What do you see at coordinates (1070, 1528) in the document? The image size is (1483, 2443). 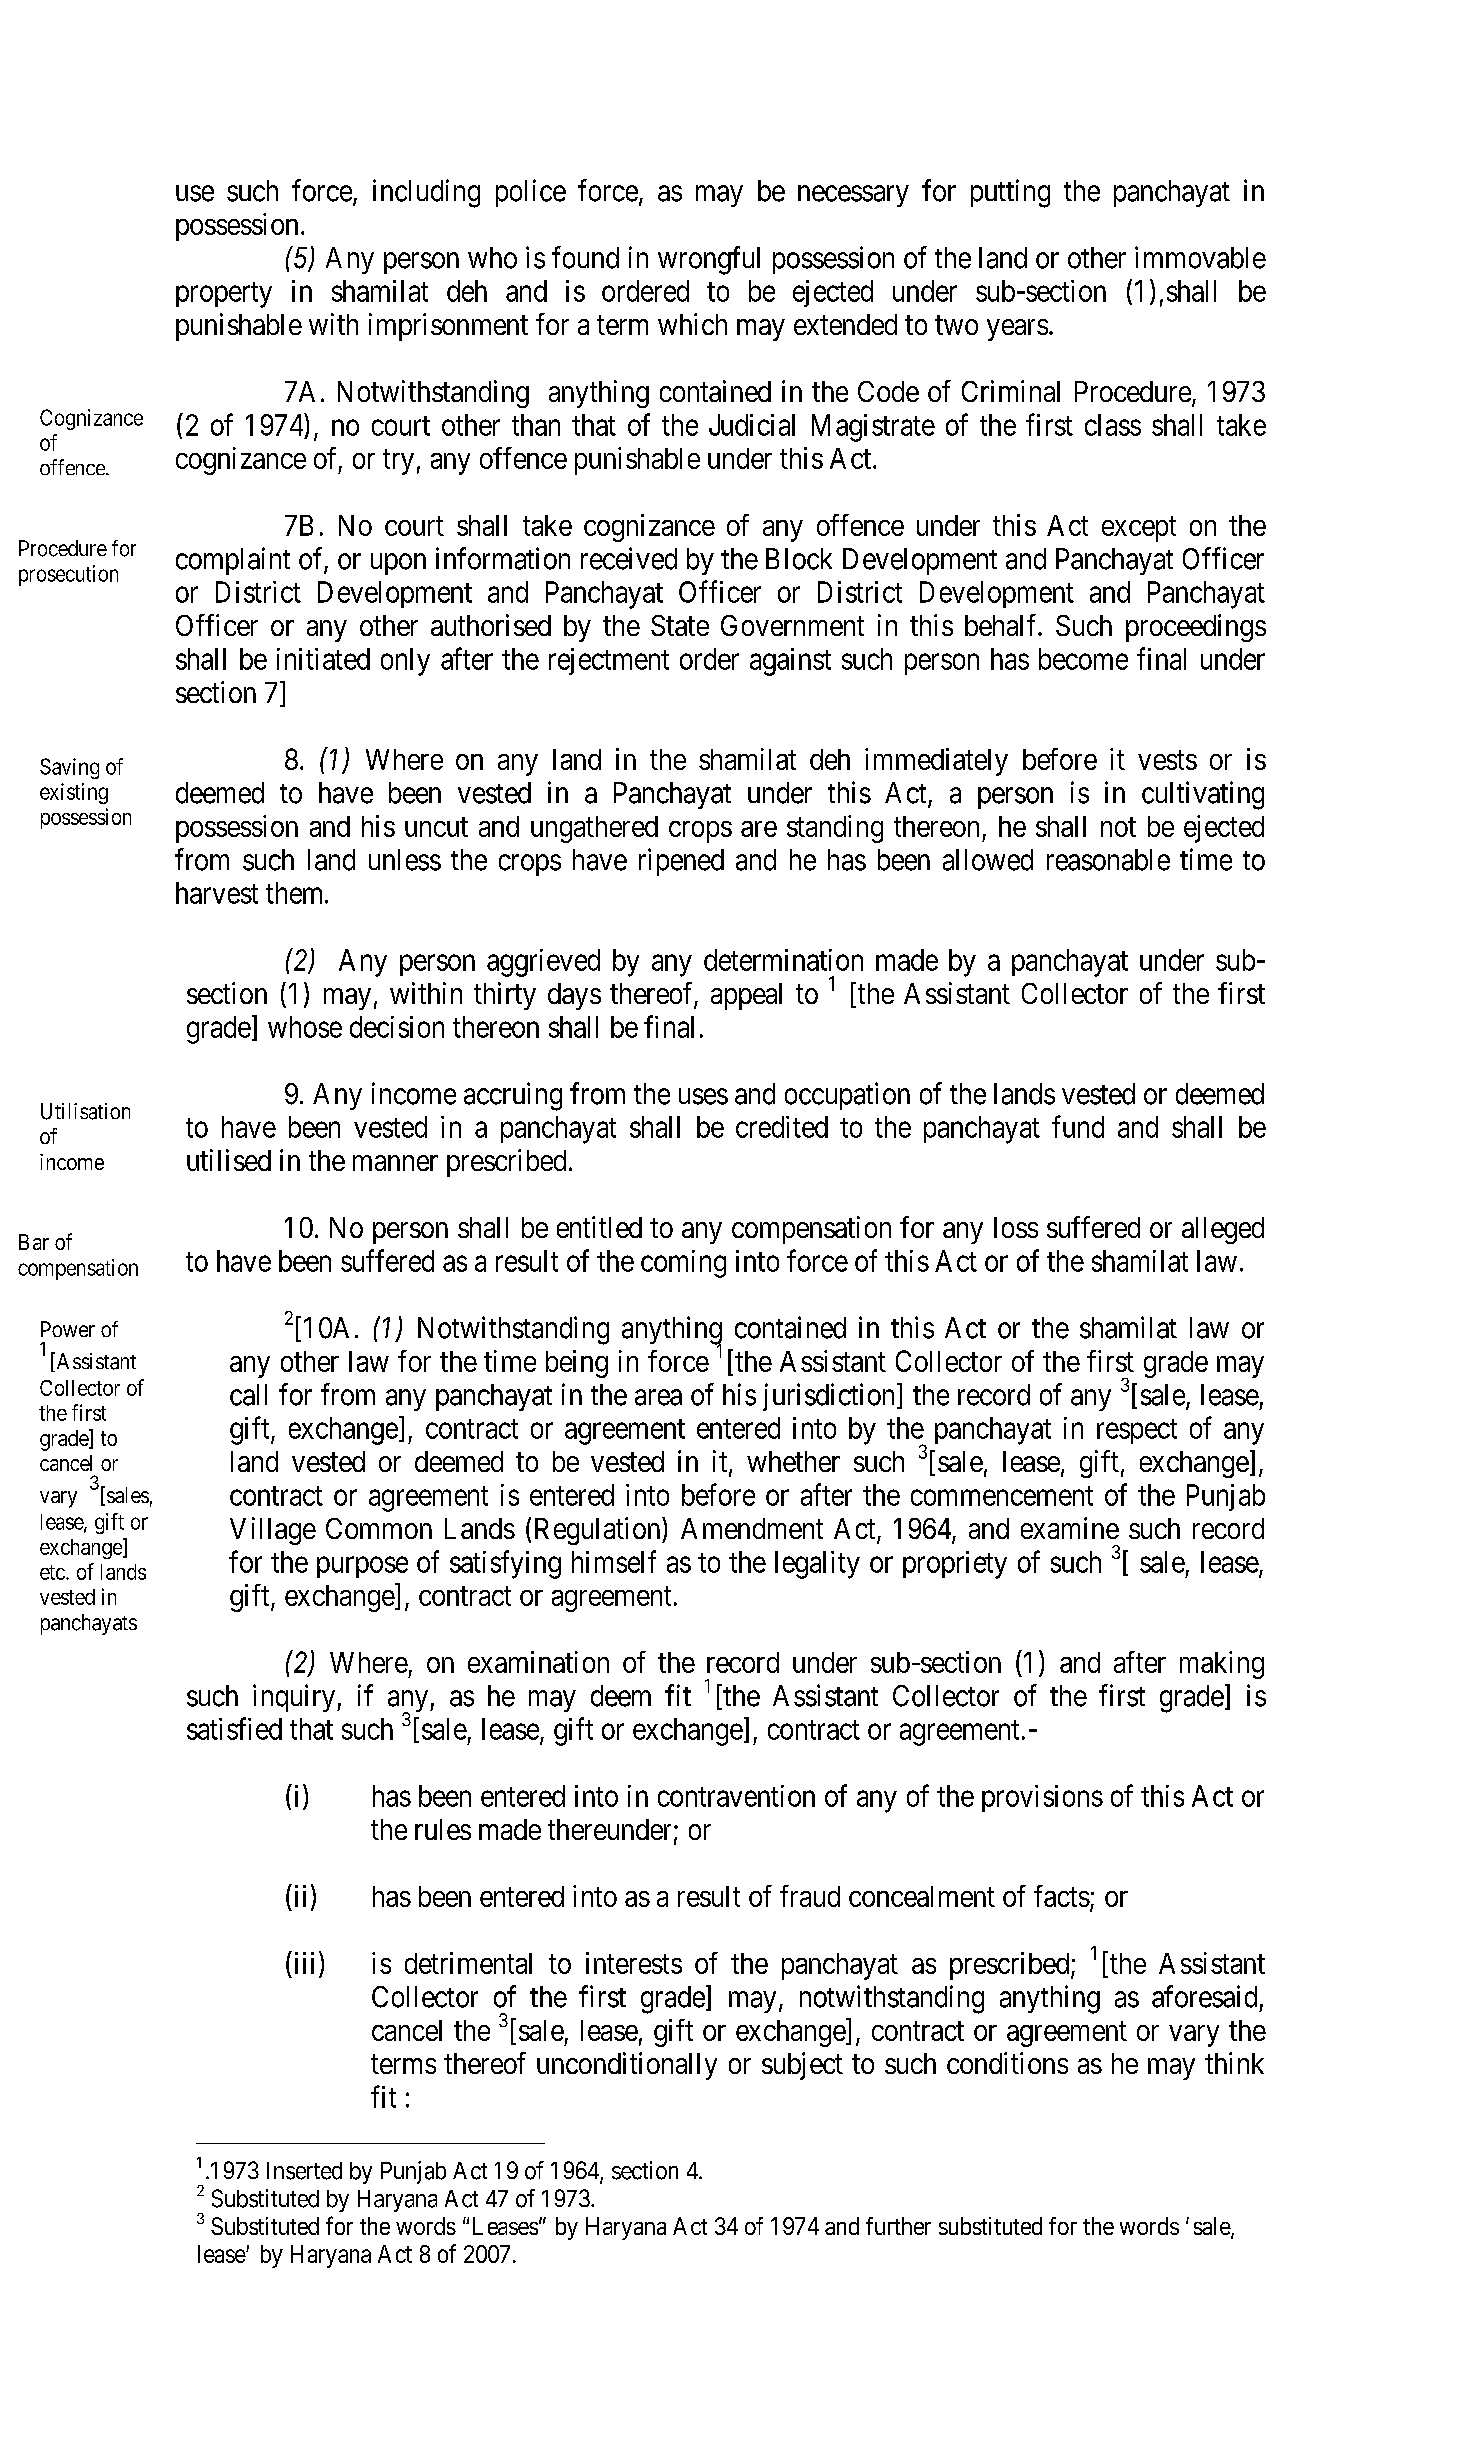 I see `examine` at bounding box center [1070, 1528].
